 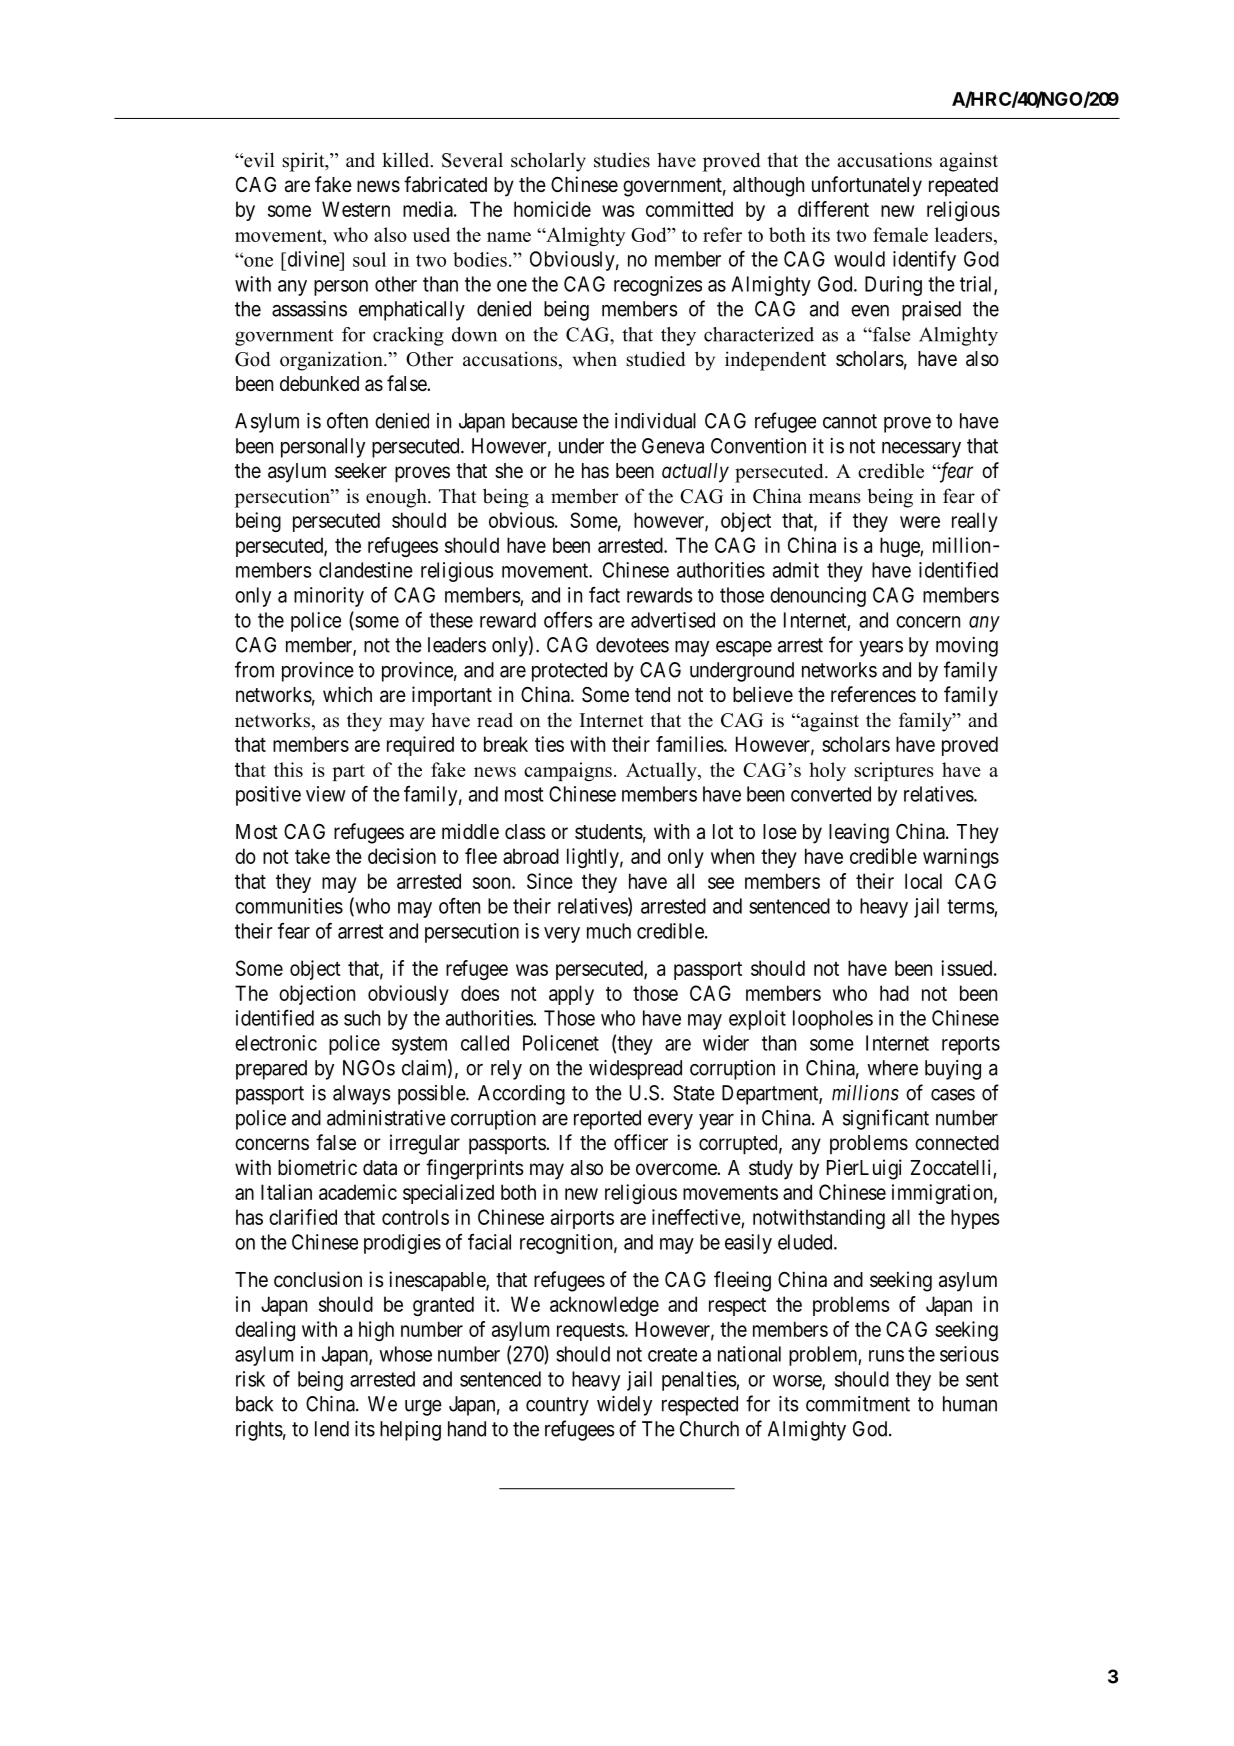 I want to click on widely, so click(x=624, y=1406).
